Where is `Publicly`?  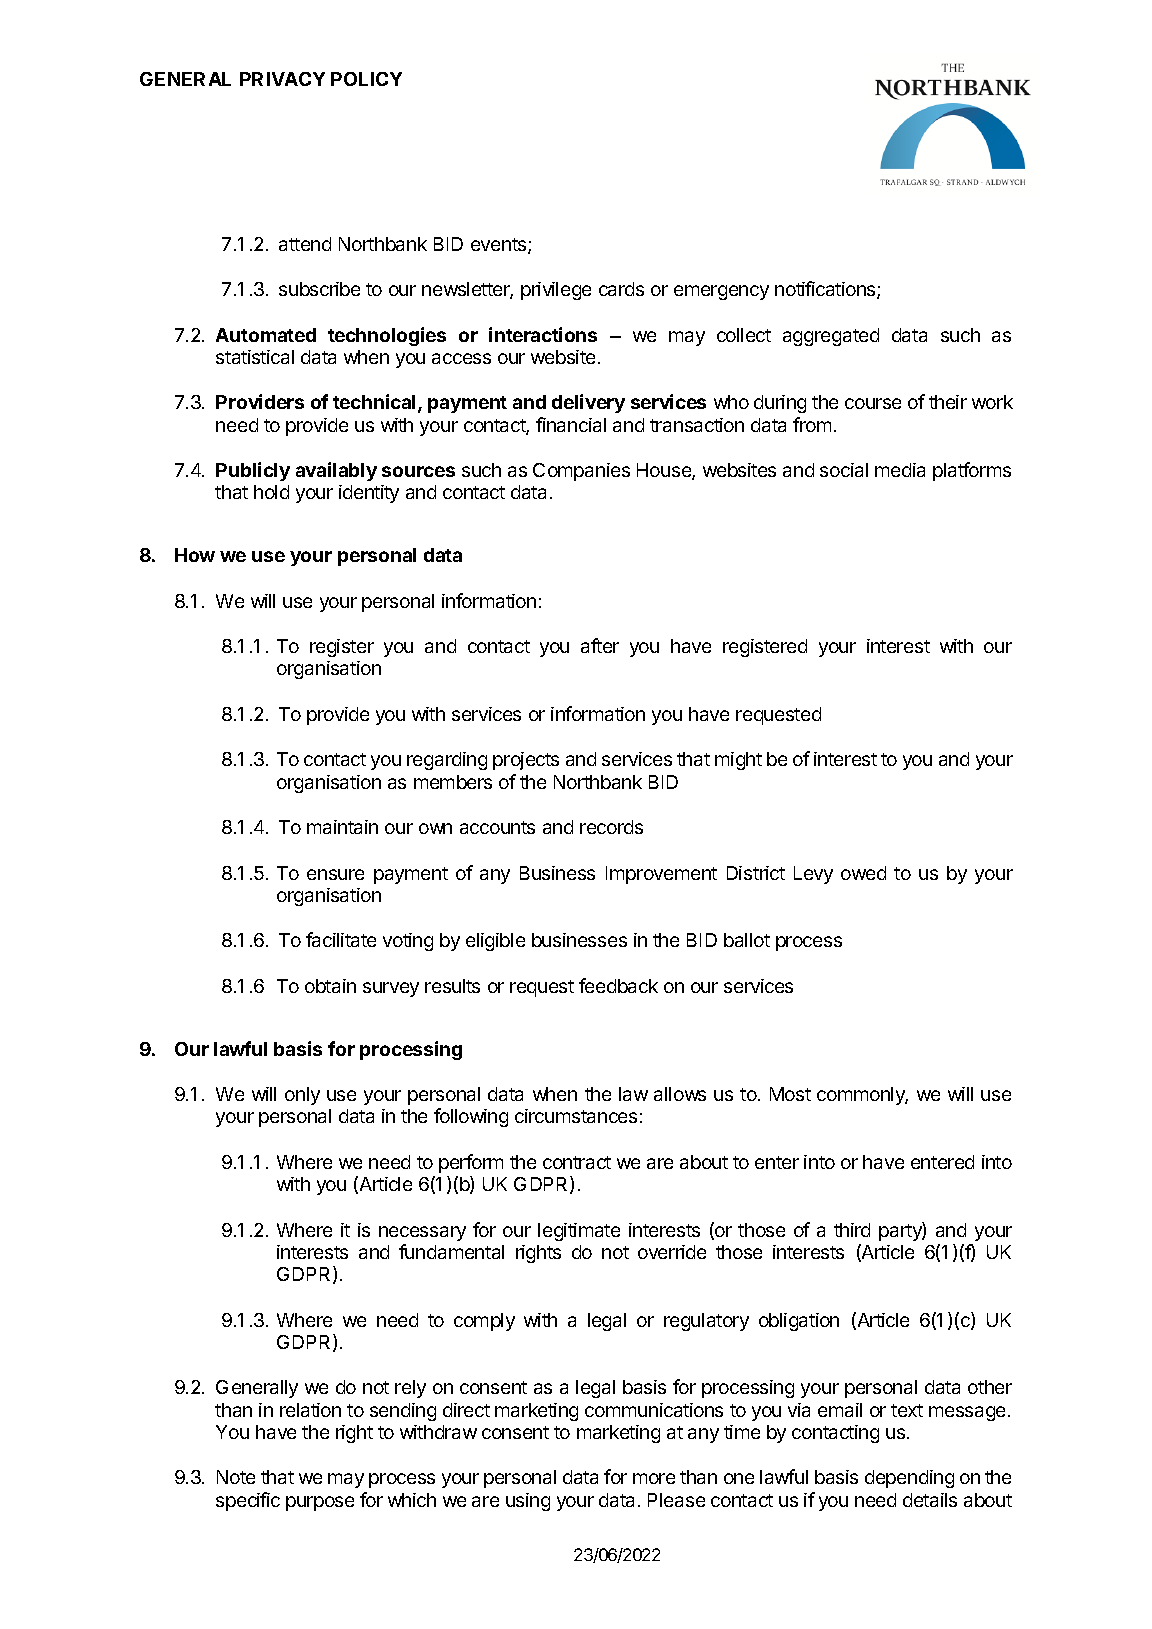
Publicly is located at coordinates (253, 471).
